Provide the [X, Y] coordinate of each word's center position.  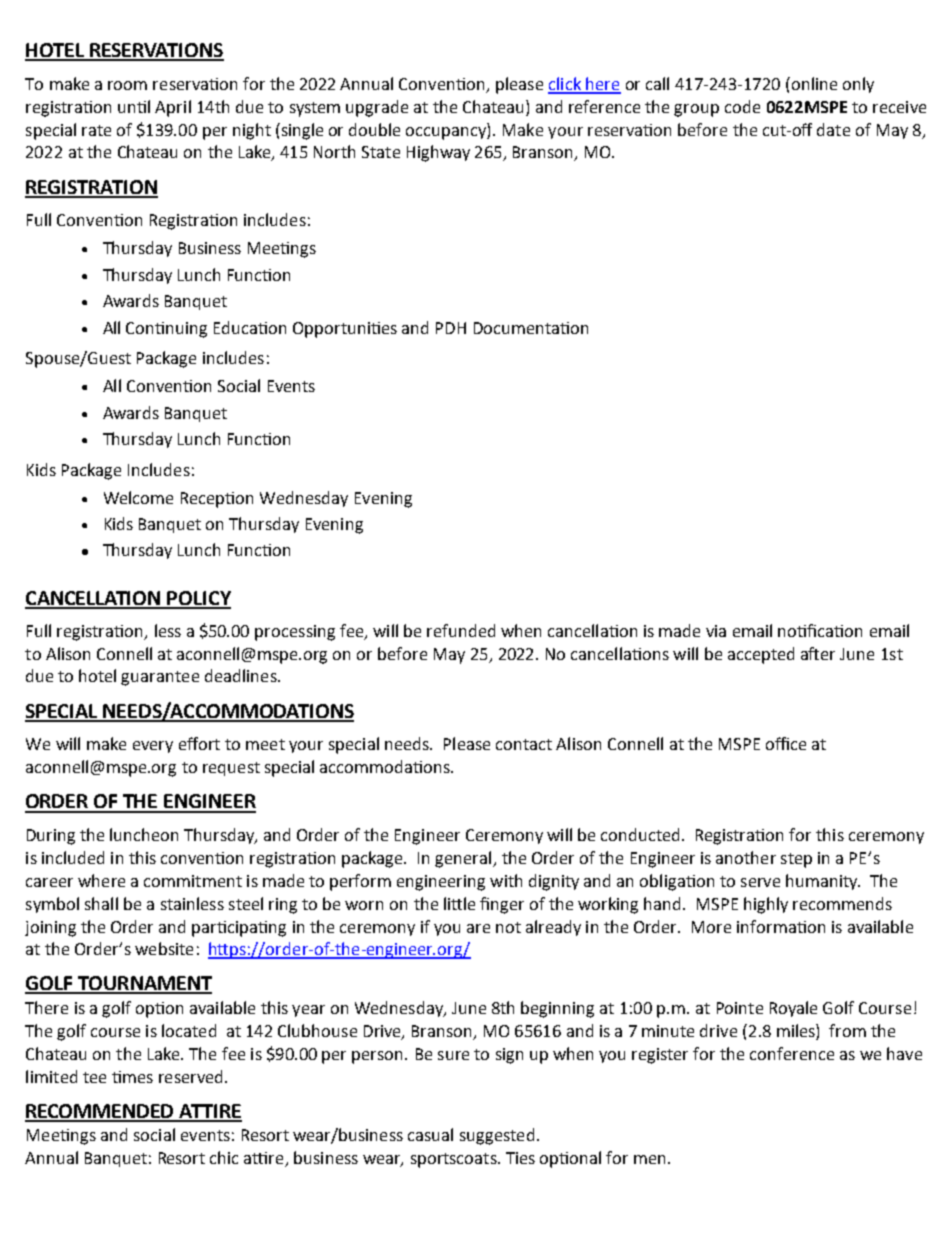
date [833, 129]
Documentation [531, 328]
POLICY [198, 599]
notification [820, 630]
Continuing [166, 330]
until [134, 106]
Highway [438, 153]
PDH [451, 328]
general [464, 859]
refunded [461, 630]
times [132, 1077]
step [796, 860]
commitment [193, 881]
